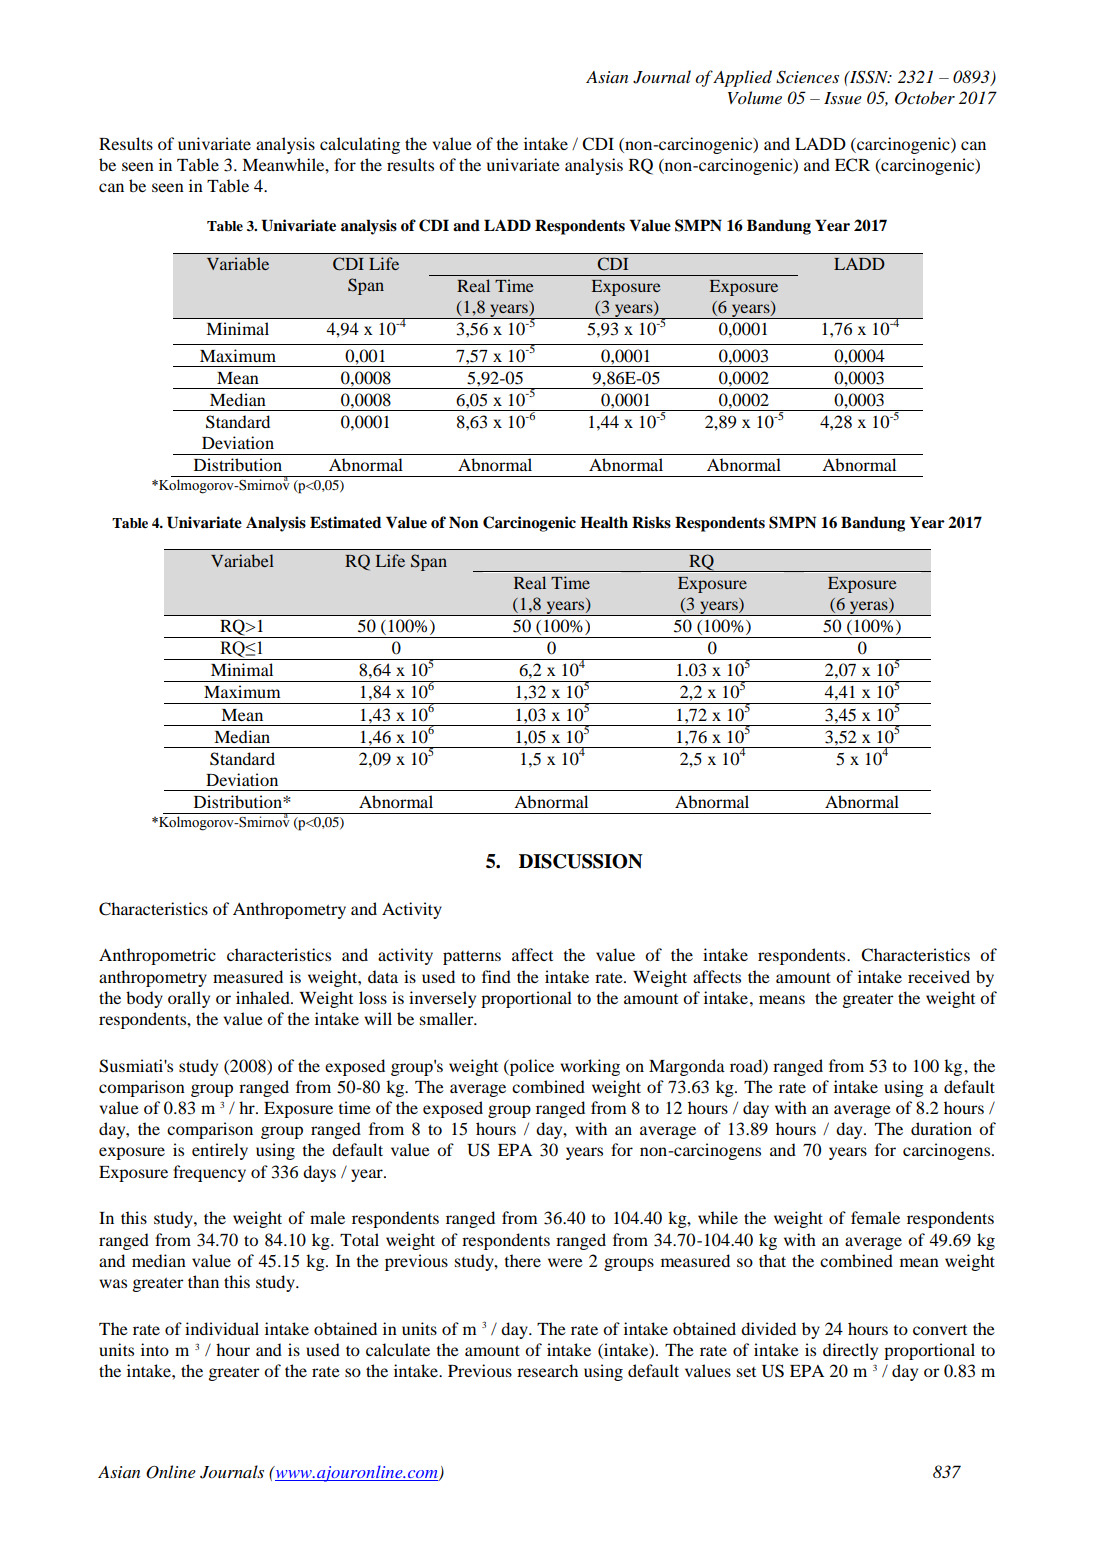 The width and height of the screenshot is (1095, 1549). Describe the element at coordinates (651, 522) in the screenshot. I see `Risks` at that location.
